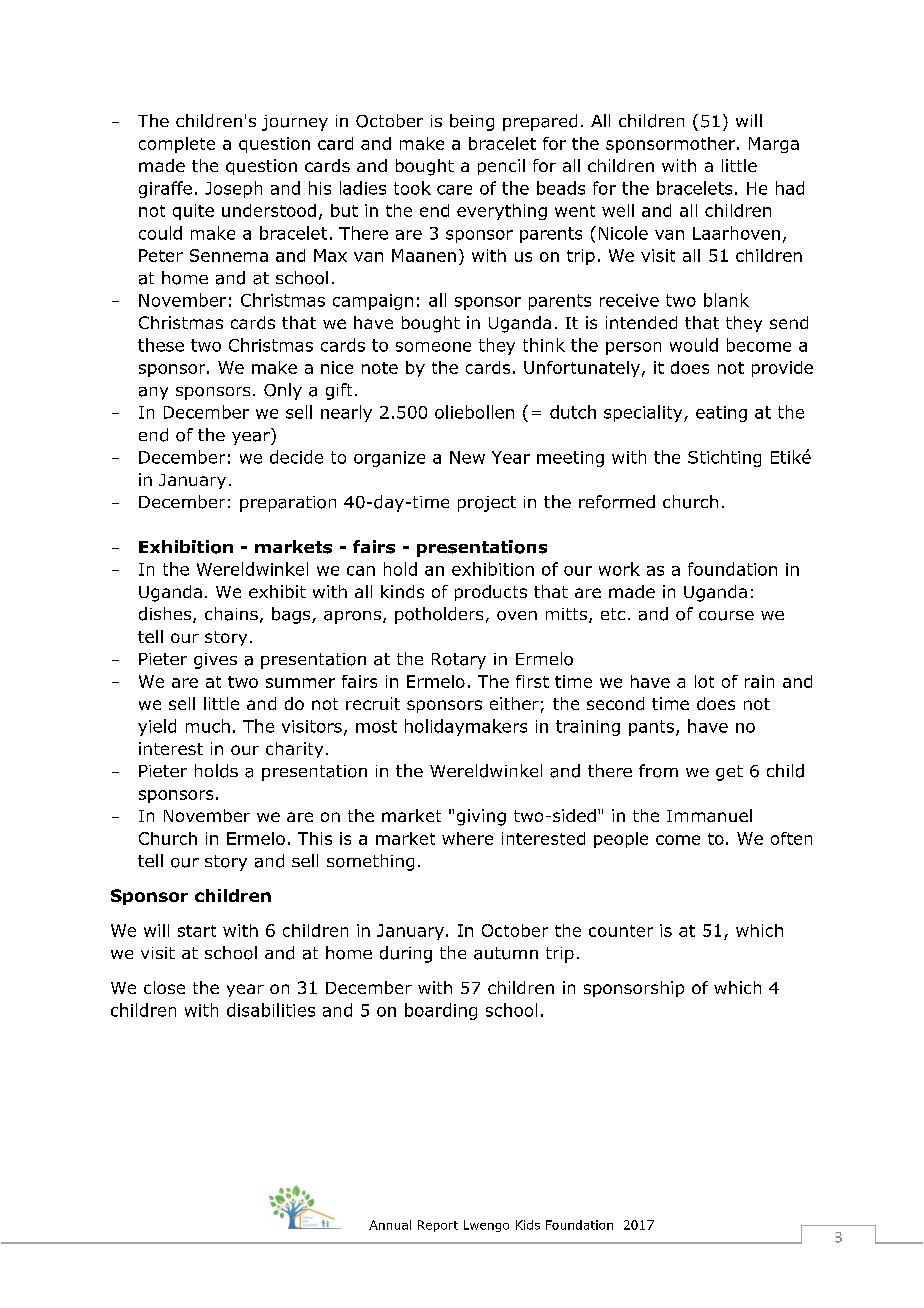 This screenshot has width=924, height=1308. What do you see at coordinates (704, 681) in the screenshot?
I see `lot` at bounding box center [704, 681].
